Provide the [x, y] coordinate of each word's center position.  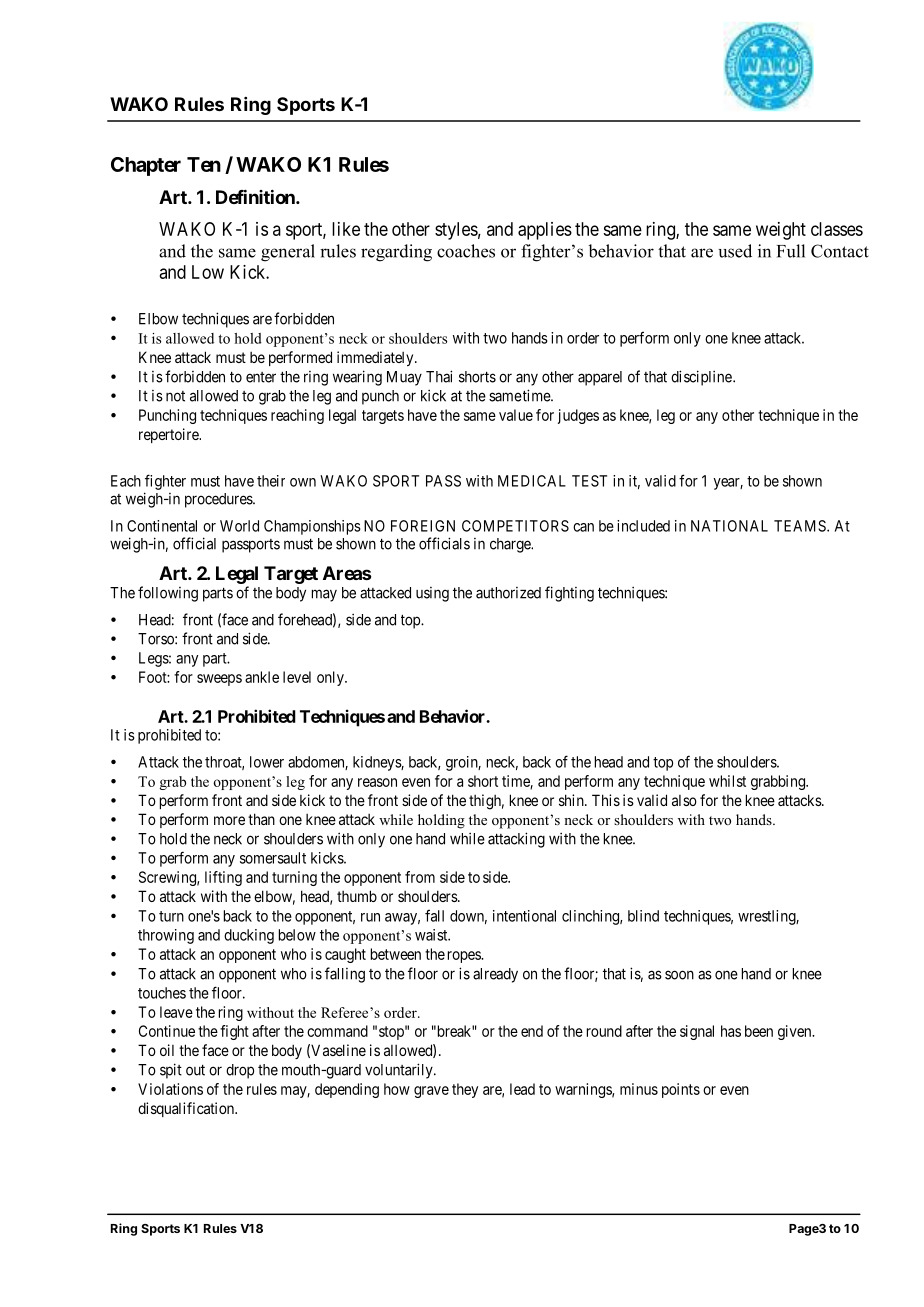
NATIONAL [729, 526]
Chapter [146, 166]
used [735, 251]
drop [240, 1071]
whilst [727, 781]
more [229, 820]
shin [572, 800]
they [465, 1090]
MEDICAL [532, 481]
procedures [219, 500]
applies [545, 231]
